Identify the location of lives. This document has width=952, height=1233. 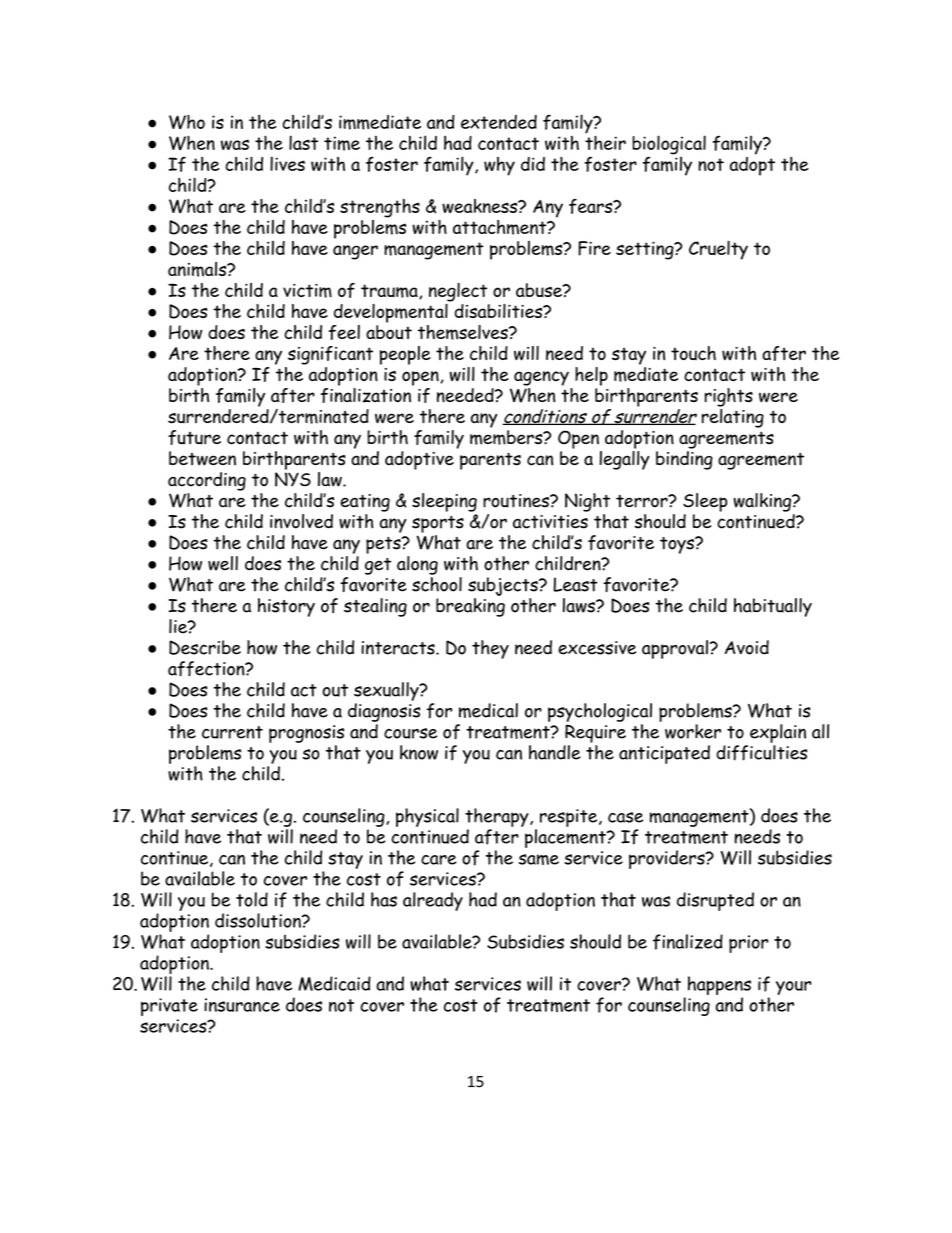
(287, 163).
